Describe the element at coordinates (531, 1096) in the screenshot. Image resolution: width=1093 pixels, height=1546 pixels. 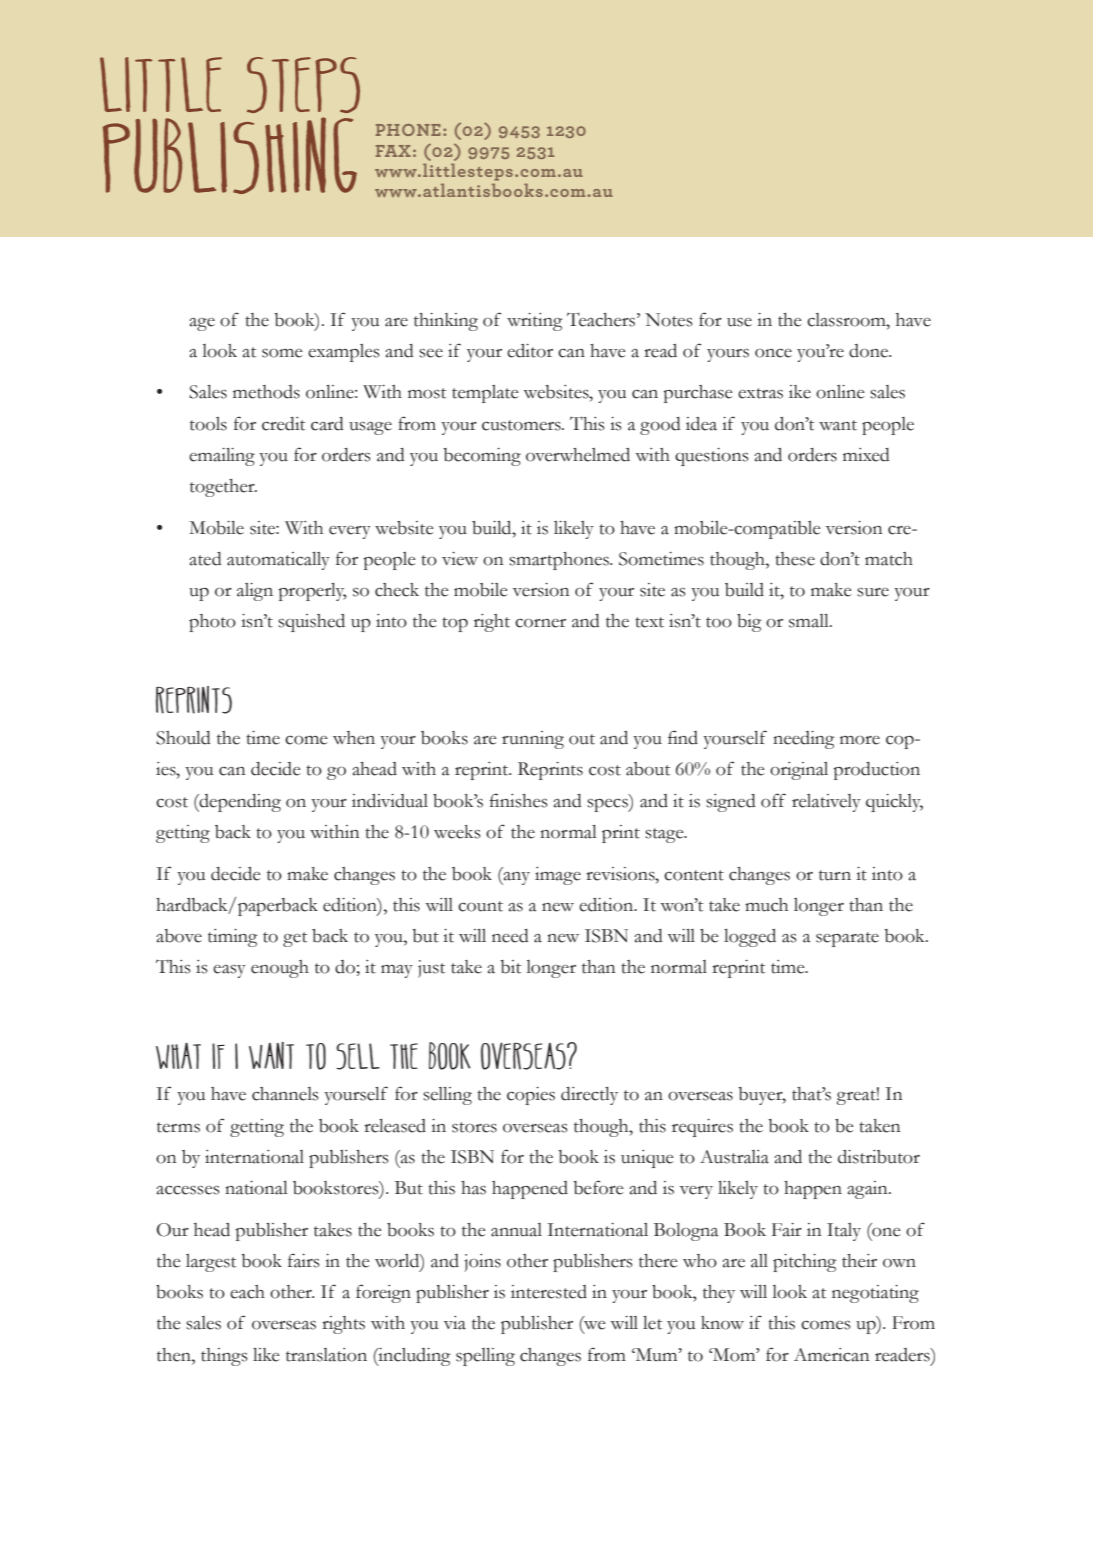
I see `copies` at that location.
